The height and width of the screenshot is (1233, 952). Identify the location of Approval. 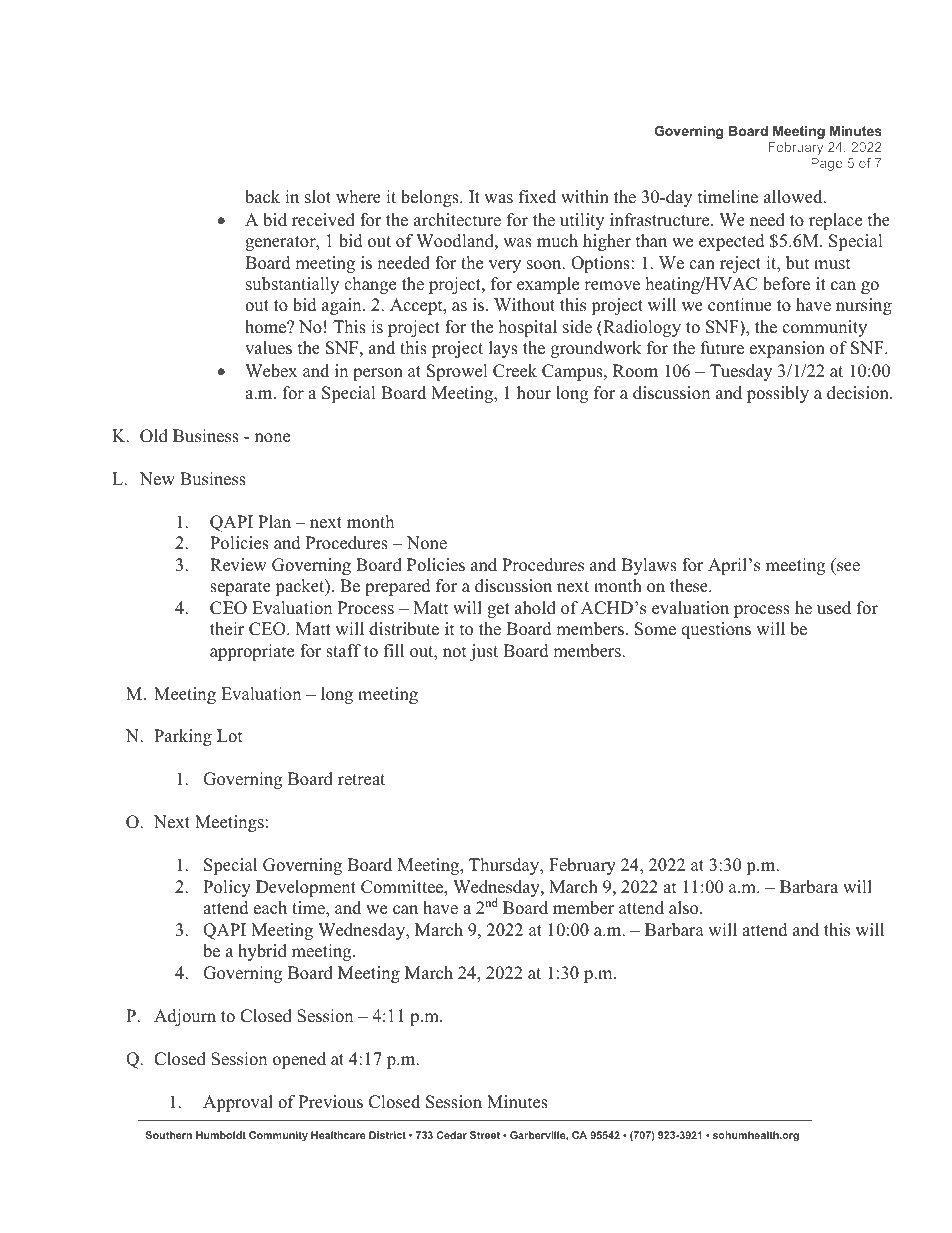
(238, 1103).
